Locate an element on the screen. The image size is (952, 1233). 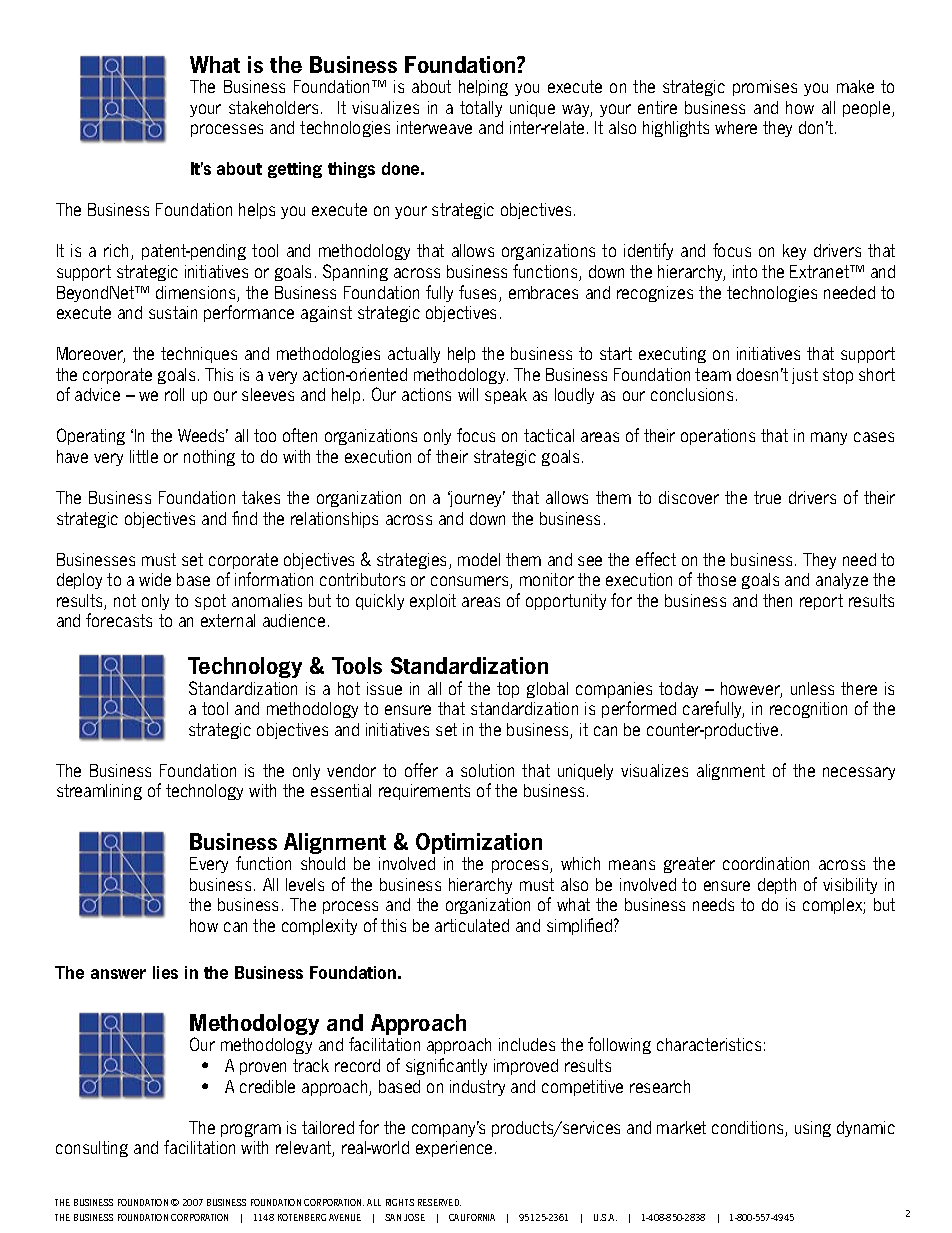
exploit is located at coordinates (433, 602).
